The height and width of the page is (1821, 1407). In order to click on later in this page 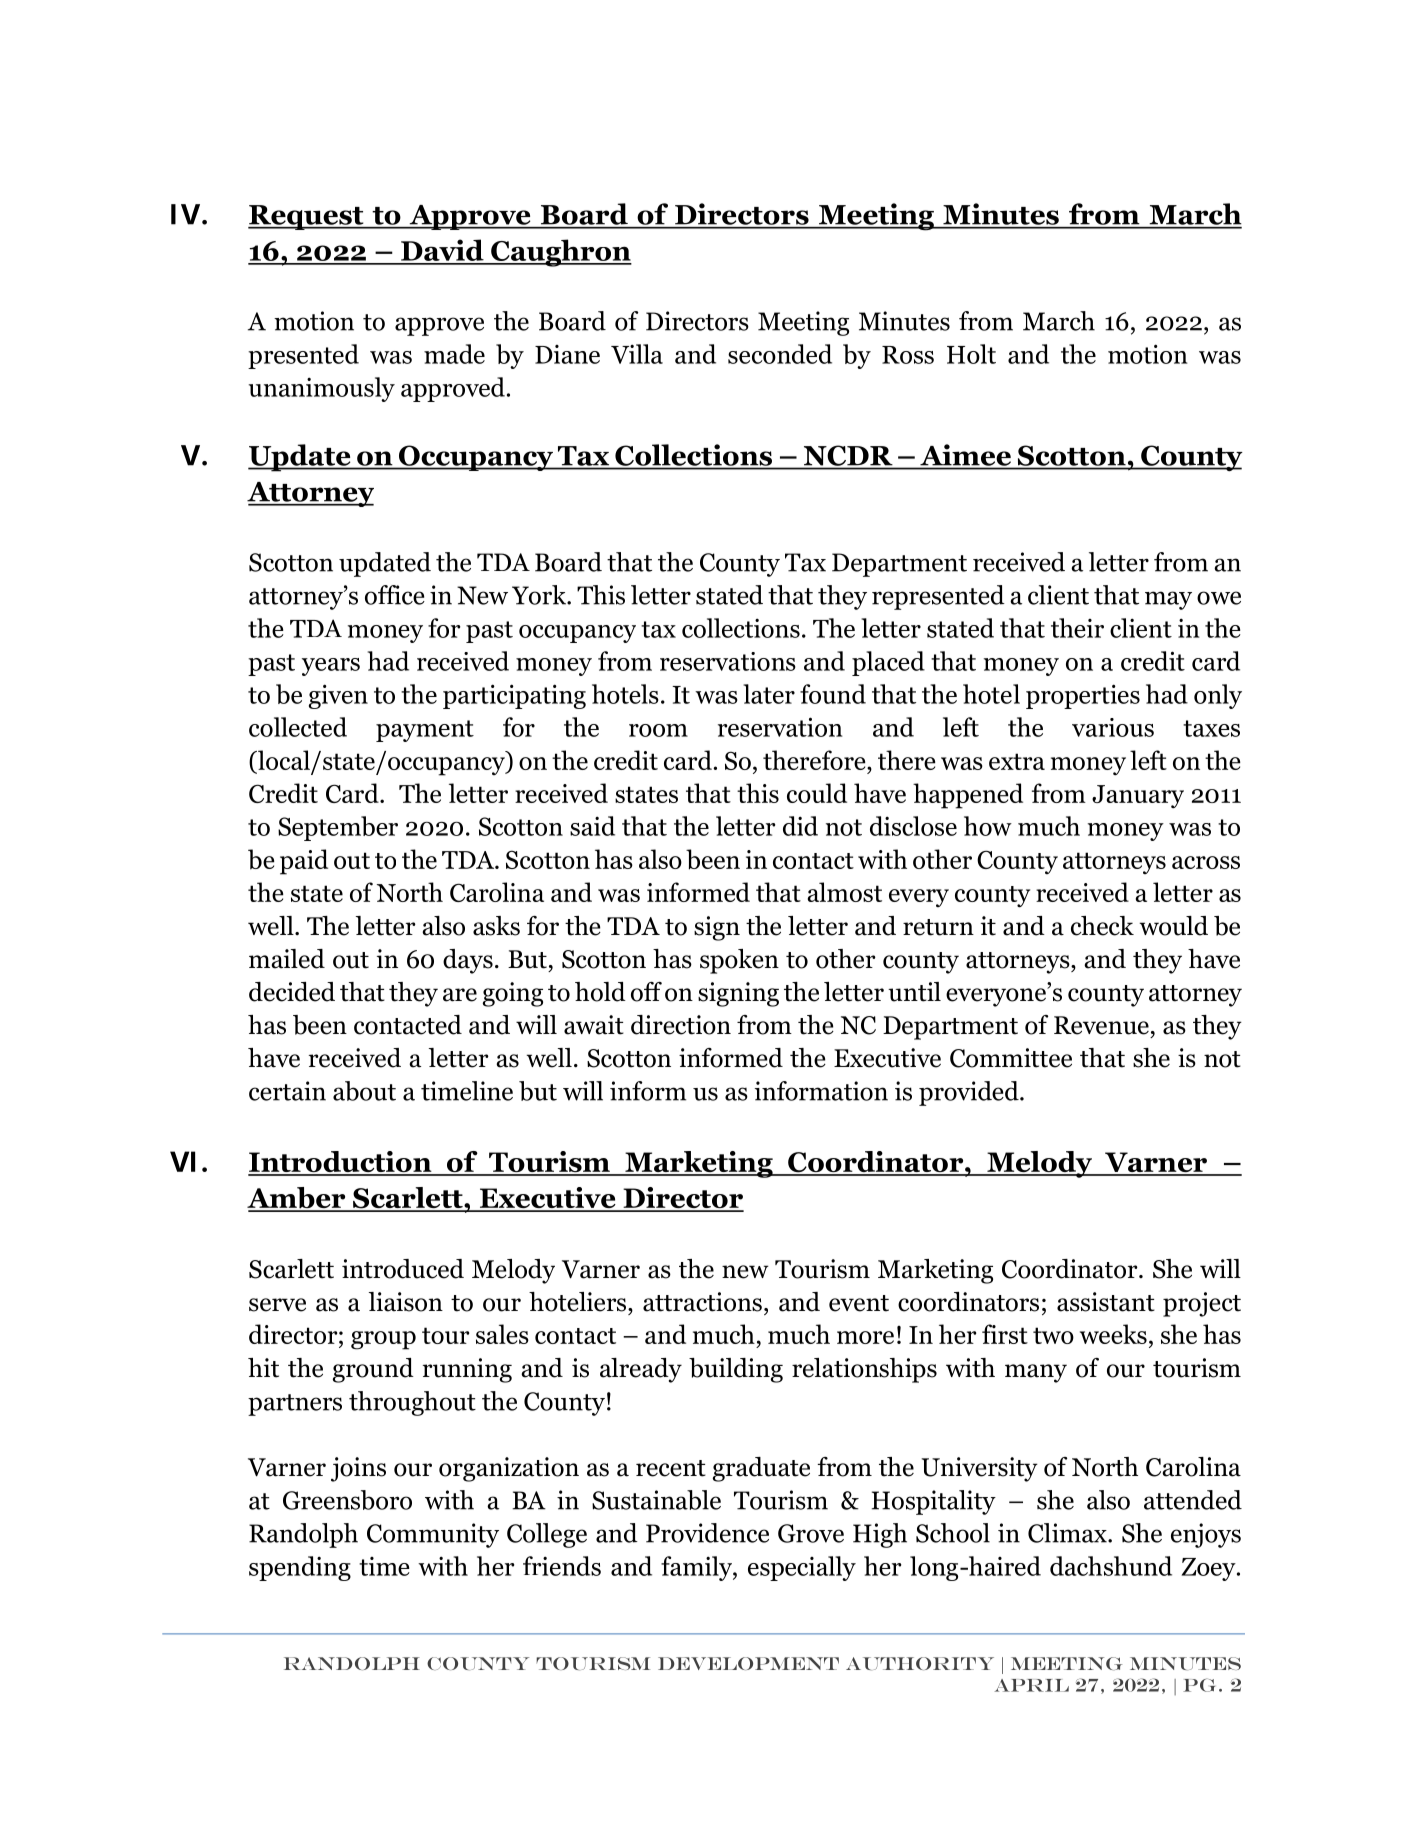, I will do `click(769, 694)`.
